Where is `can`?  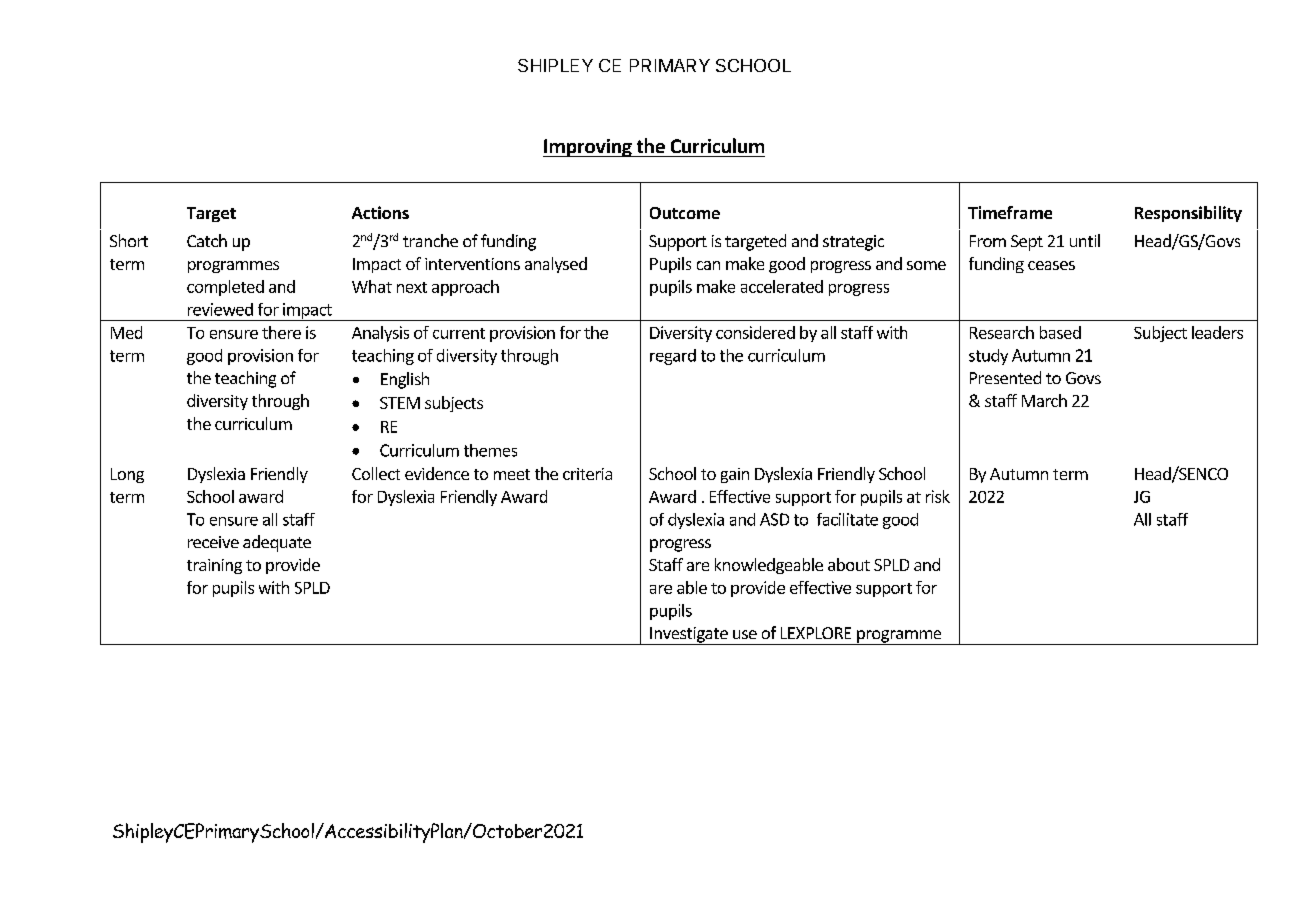 can is located at coordinates (708, 265).
